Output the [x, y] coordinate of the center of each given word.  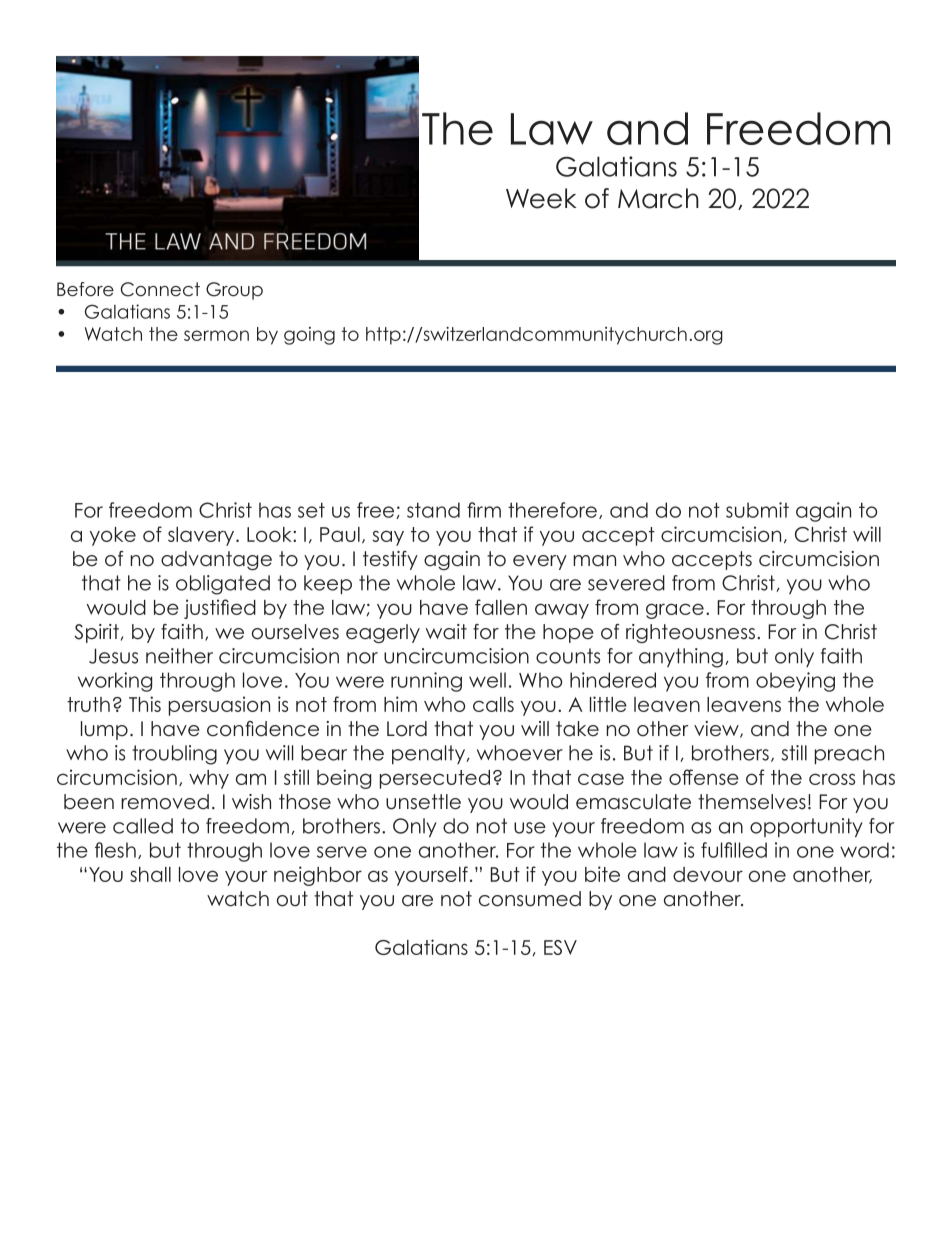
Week [541, 198]
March [658, 198]
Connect [160, 289]
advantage [216, 560]
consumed [530, 899]
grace [675, 611]
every [540, 562]
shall [150, 874]
